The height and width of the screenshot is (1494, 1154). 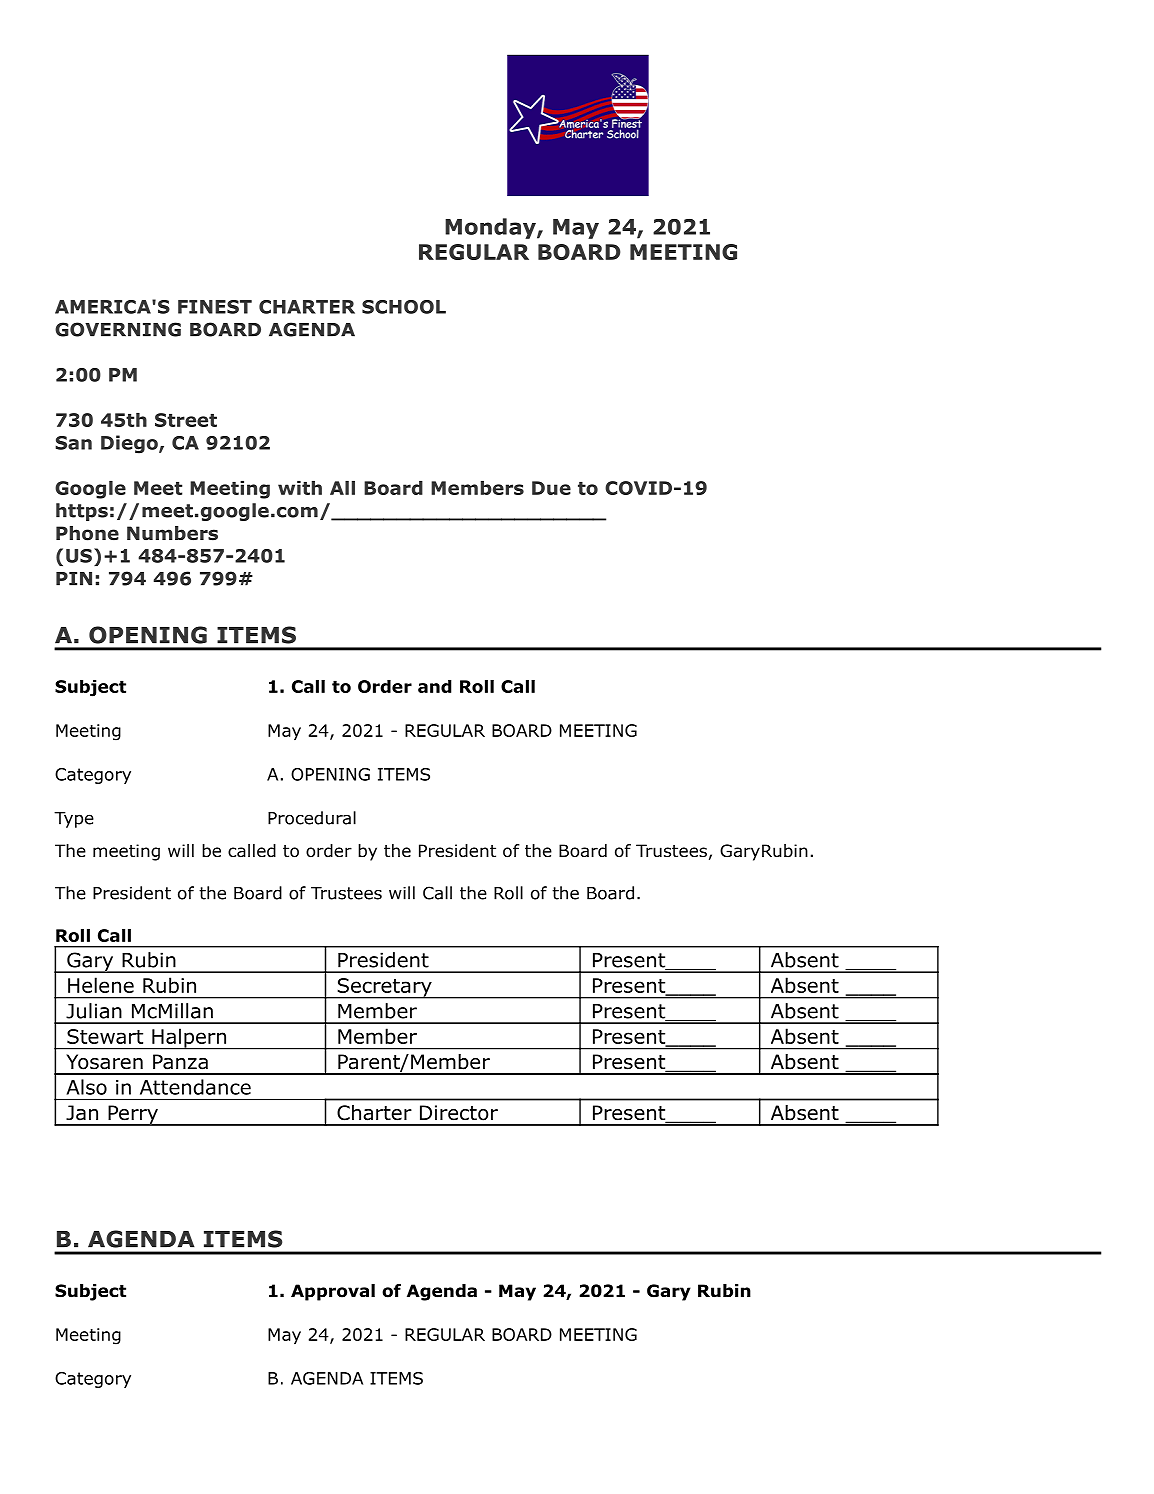 What do you see at coordinates (404, 307) in the screenshot?
I see `SCHOOL` at bounding box center [404, 307].
